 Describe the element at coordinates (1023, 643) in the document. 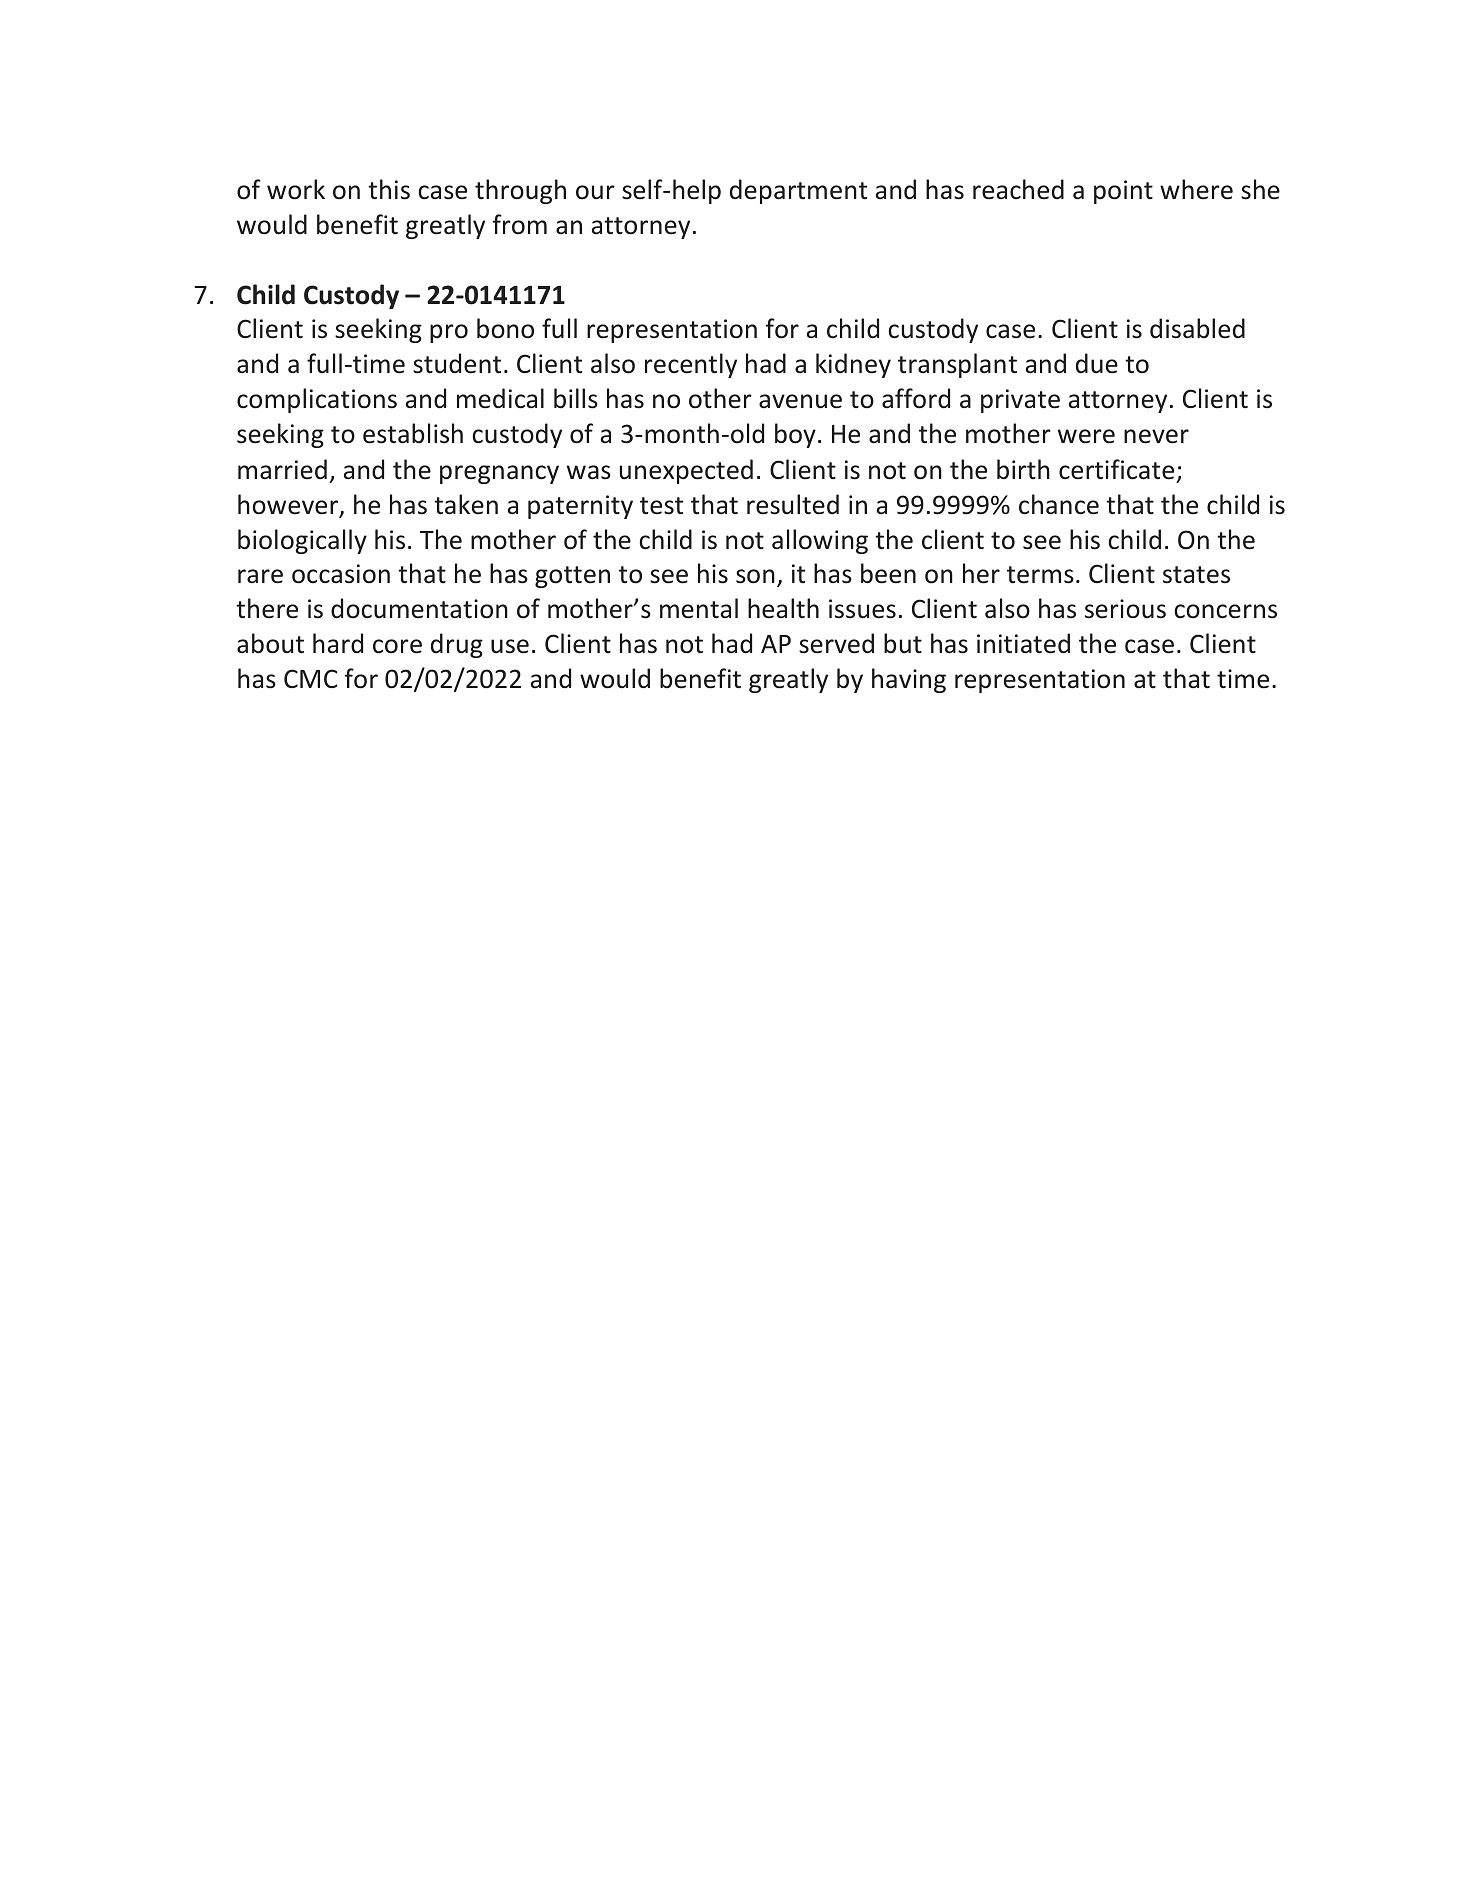

I see `initiated` at that location.
